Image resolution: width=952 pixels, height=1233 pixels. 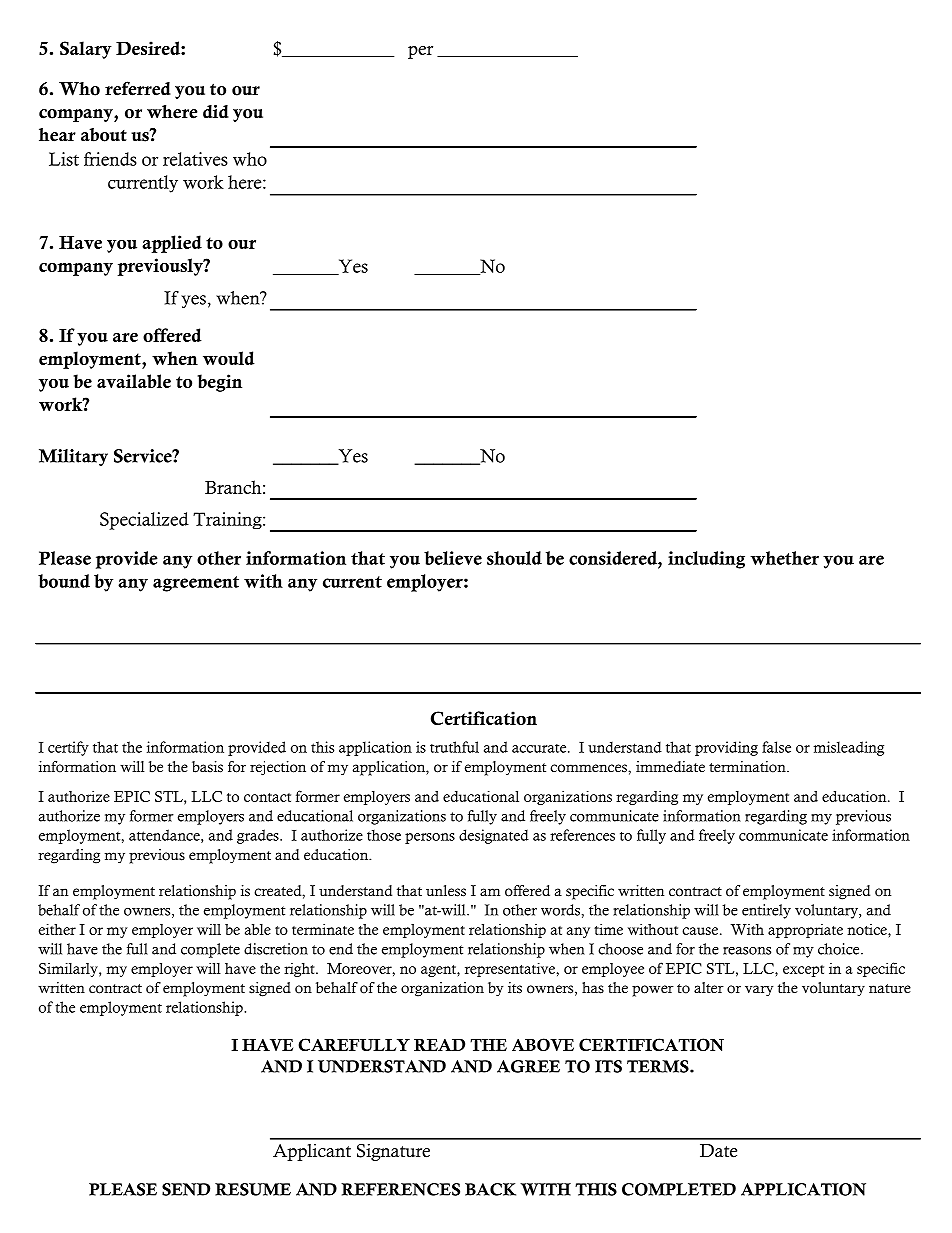 What do you see at coordinates (138, 88) in the image?
I see `referred` at bounding box center [138, 88].
